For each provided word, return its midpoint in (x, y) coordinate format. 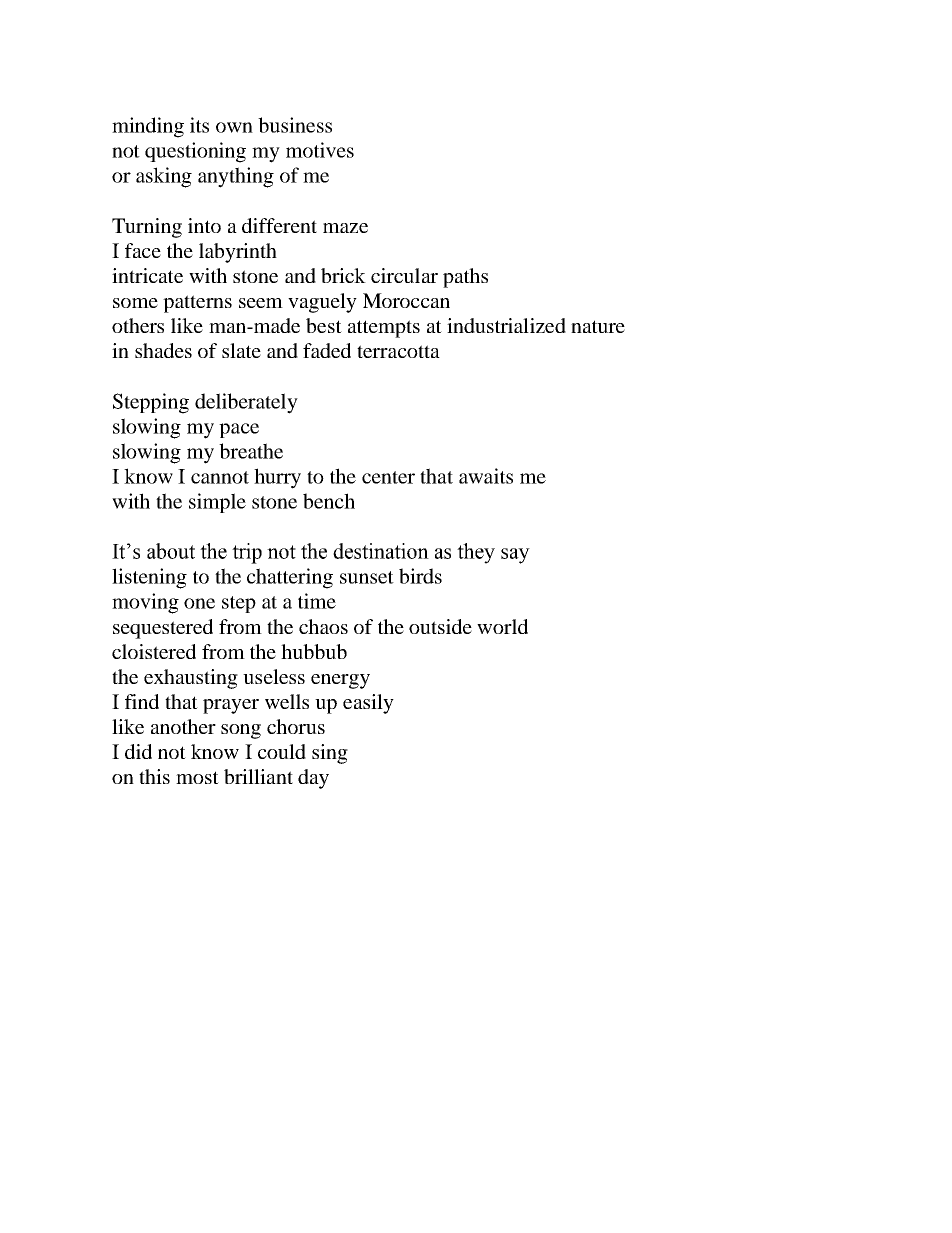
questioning (195, 152)
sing (330, 754)
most (197, 777)
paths (465, 278)
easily (368, 704)
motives (320, 150)
